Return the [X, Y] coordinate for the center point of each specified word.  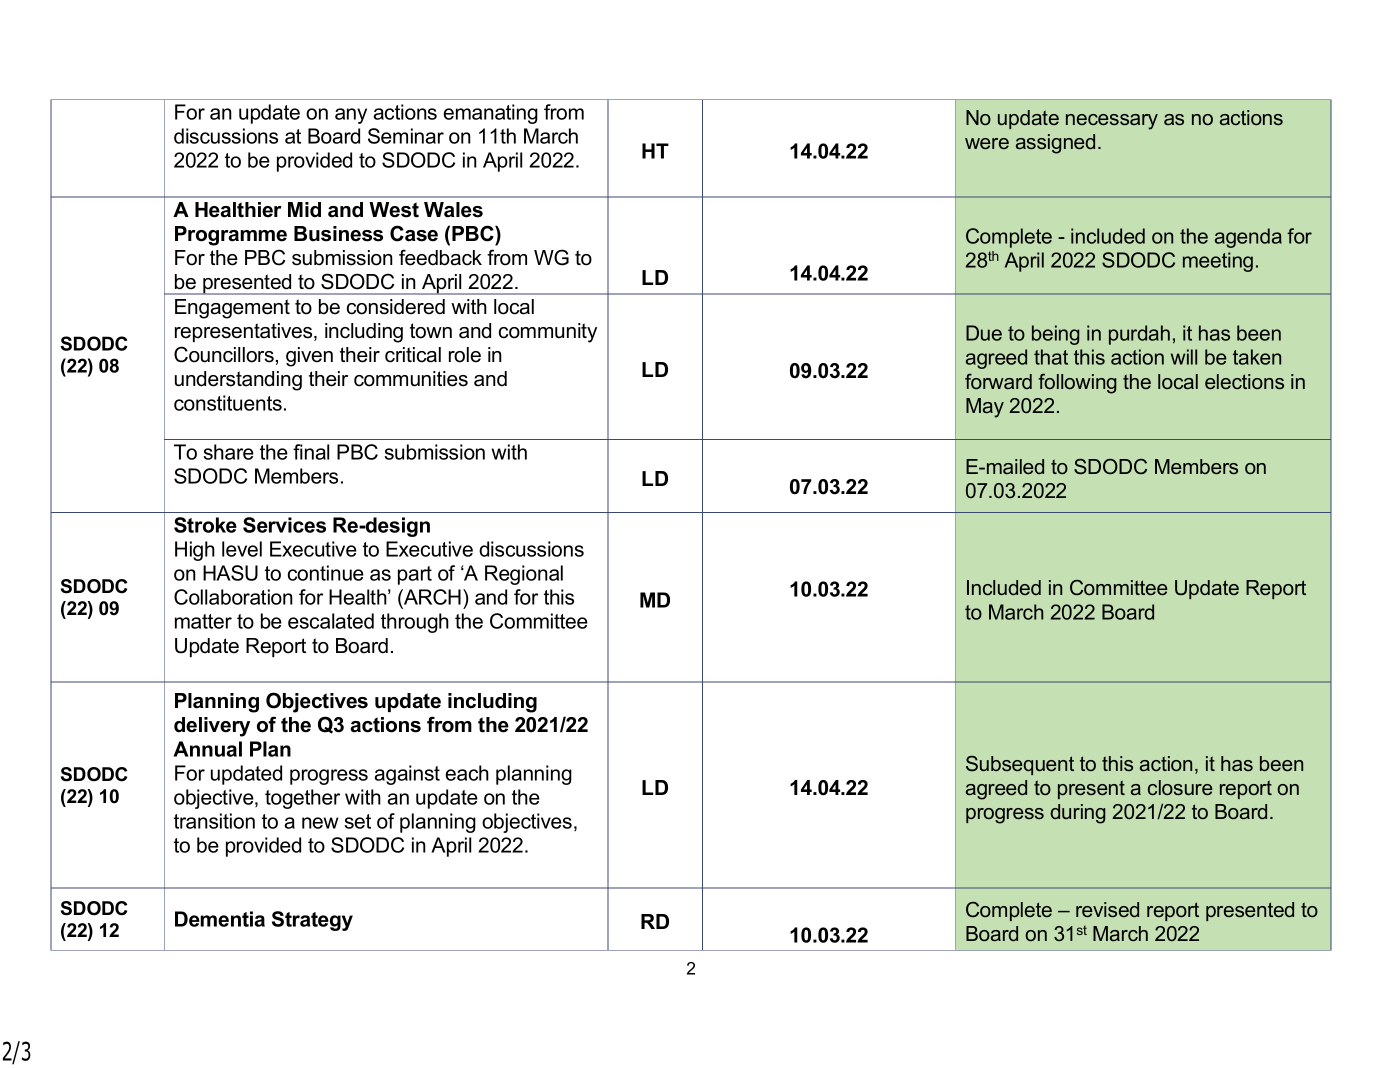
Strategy [312, 921]
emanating [490, 114]
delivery [212, 727]
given [309, 357]
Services [284, 525]
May [985, 408]
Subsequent [1020, 765]
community [548, 333]
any [351, 116]
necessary [1112, 122]
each [467, 773]
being [1056, 335]
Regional [524, 575]
